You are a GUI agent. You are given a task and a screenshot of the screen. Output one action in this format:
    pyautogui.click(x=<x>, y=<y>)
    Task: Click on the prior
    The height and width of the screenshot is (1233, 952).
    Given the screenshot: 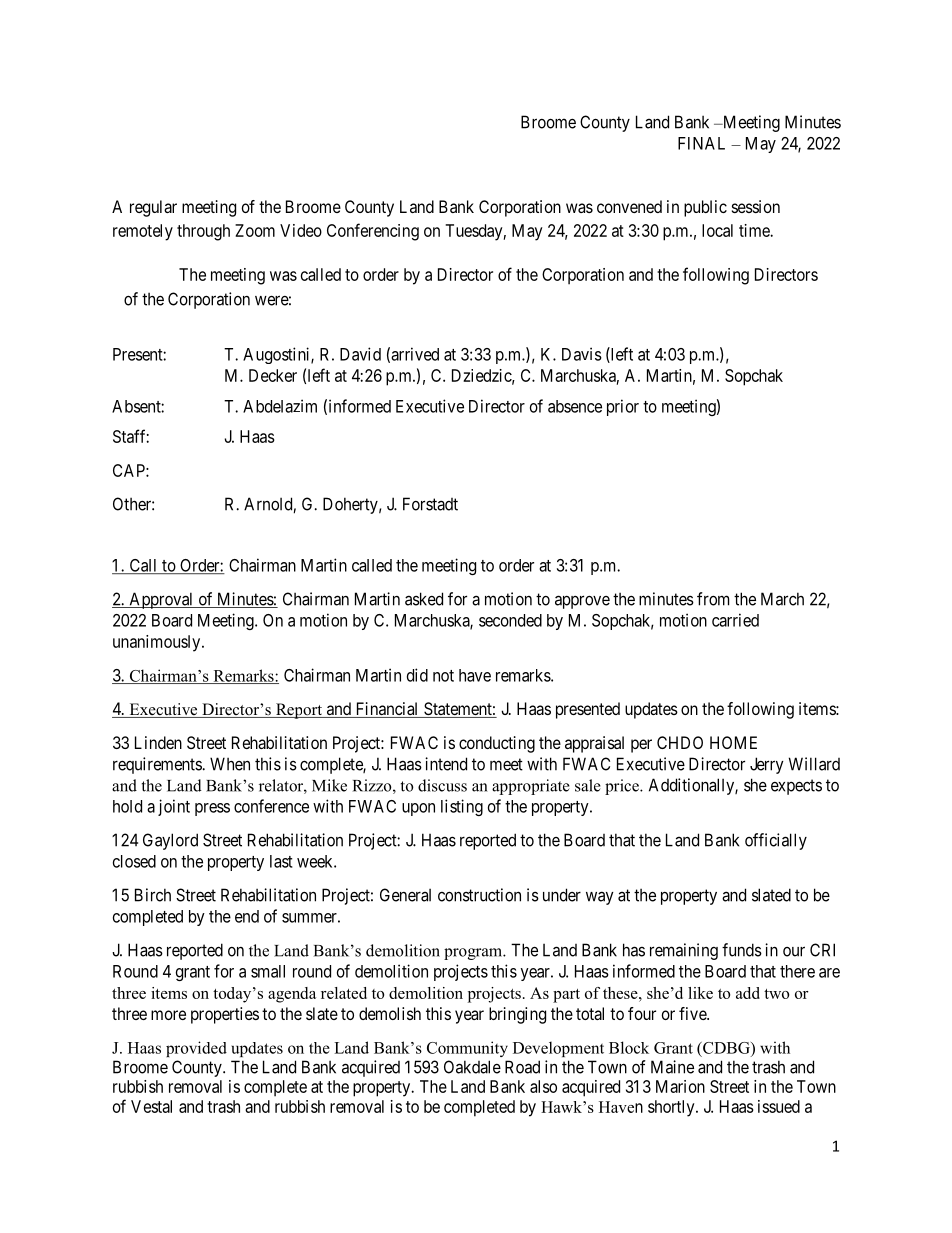 What is the action you would take?
    pyautogui.click(x=623, y=407)
